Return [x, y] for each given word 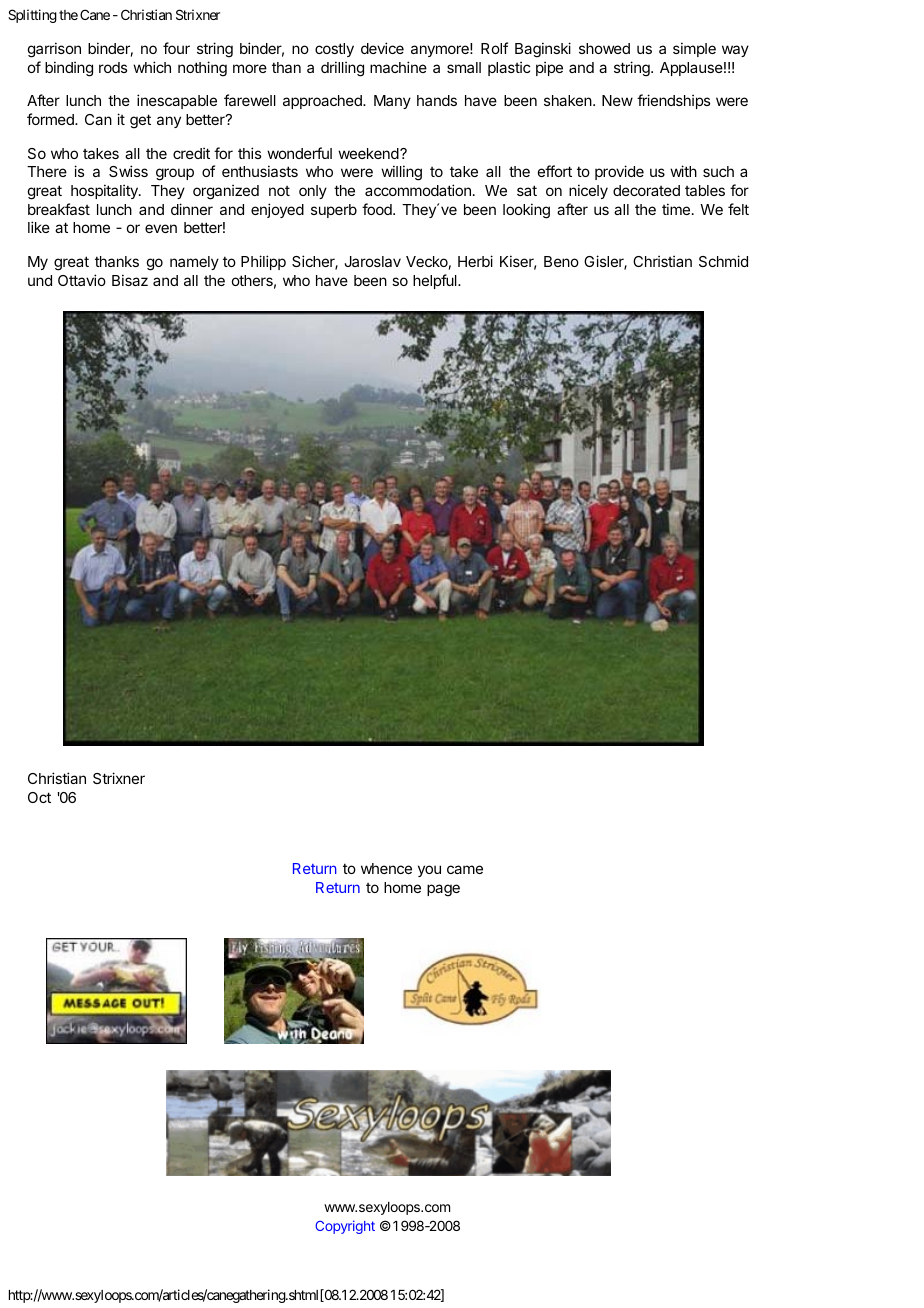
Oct [39, 797]
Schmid [723, 261]
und [40, 280]
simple [694, 49]
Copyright [345, 1227]
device [382, 48]
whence [386, 868]
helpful [436, 281]
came [465, 869]
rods [113, 67]
